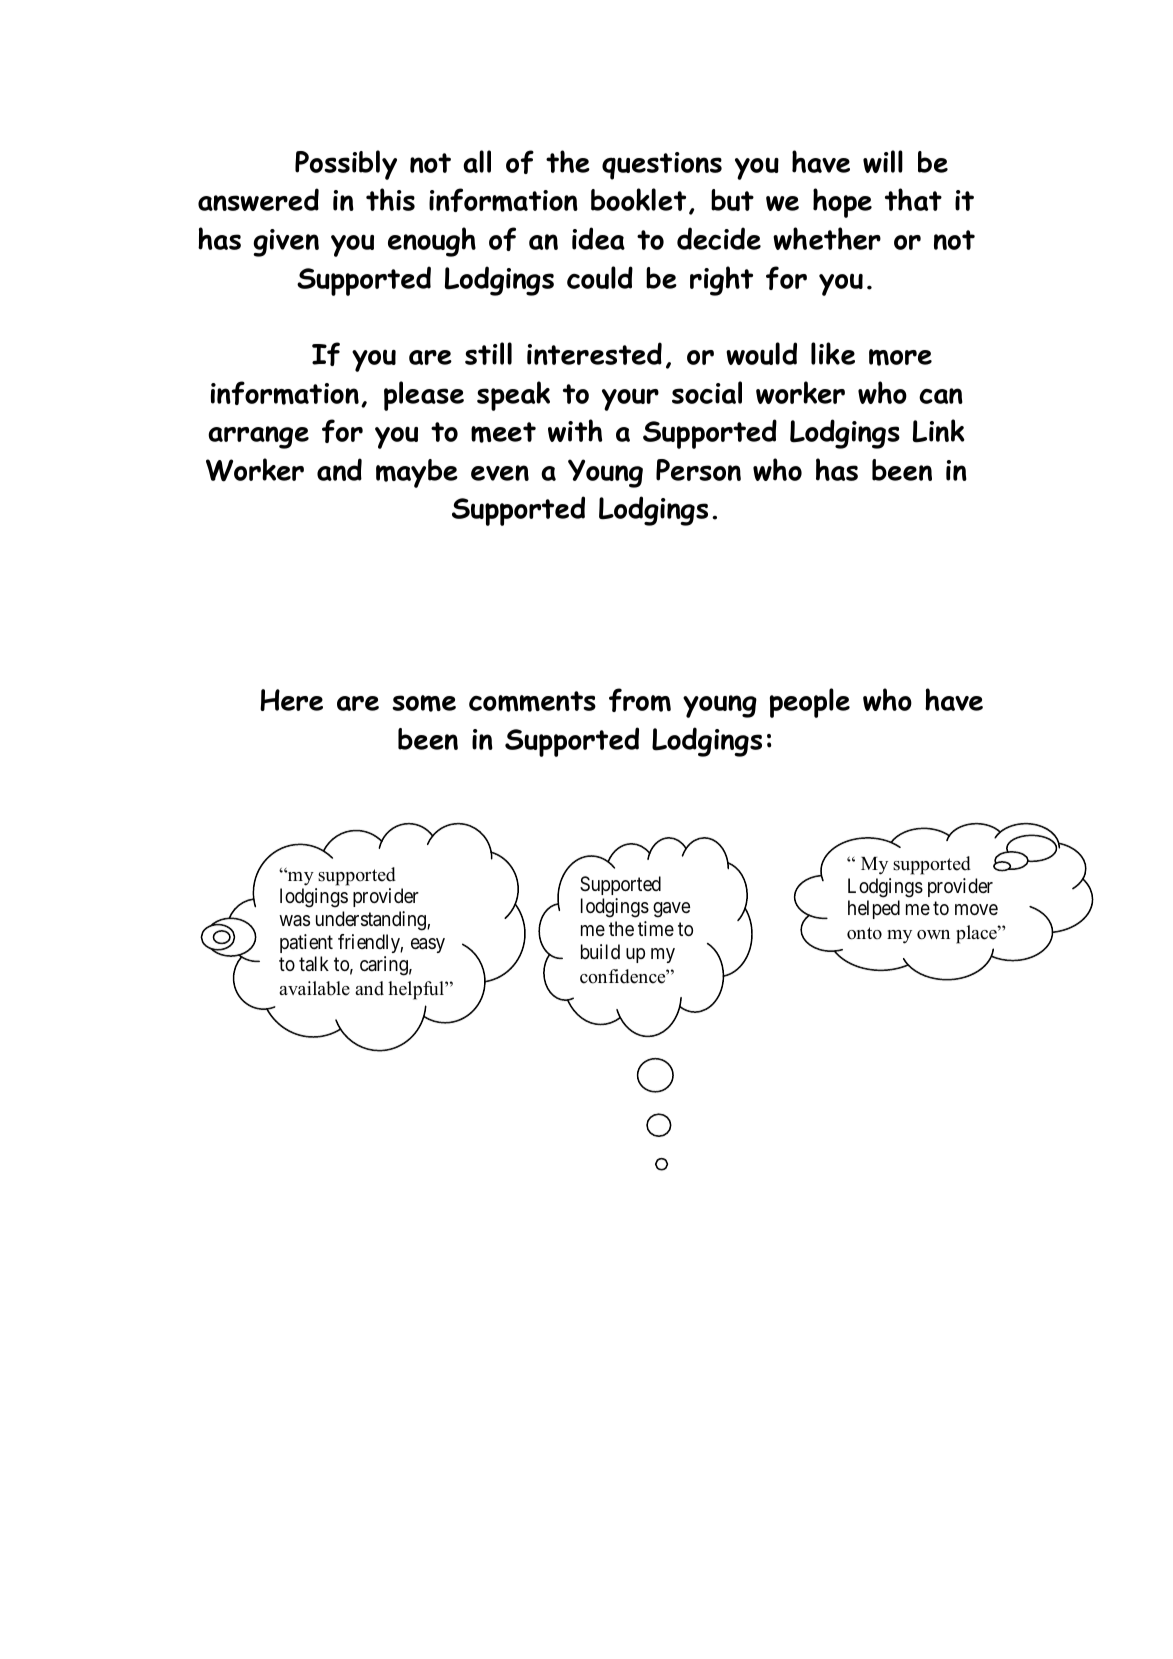  Describe the element at coordinates (638, 199) in the screenshot. I see `booklet` at that location.
